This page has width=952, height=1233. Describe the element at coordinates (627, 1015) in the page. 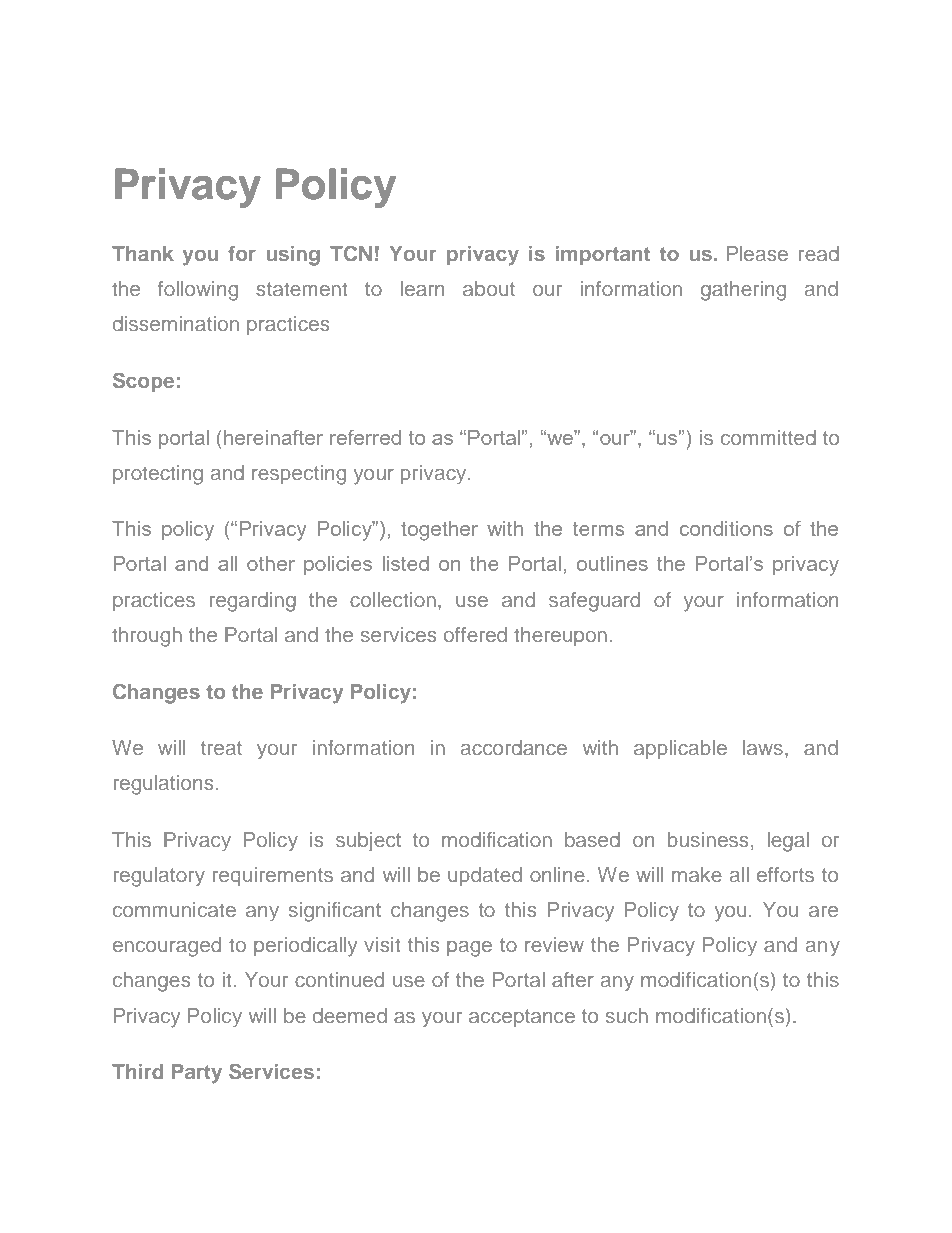

I see `such` at that location.
